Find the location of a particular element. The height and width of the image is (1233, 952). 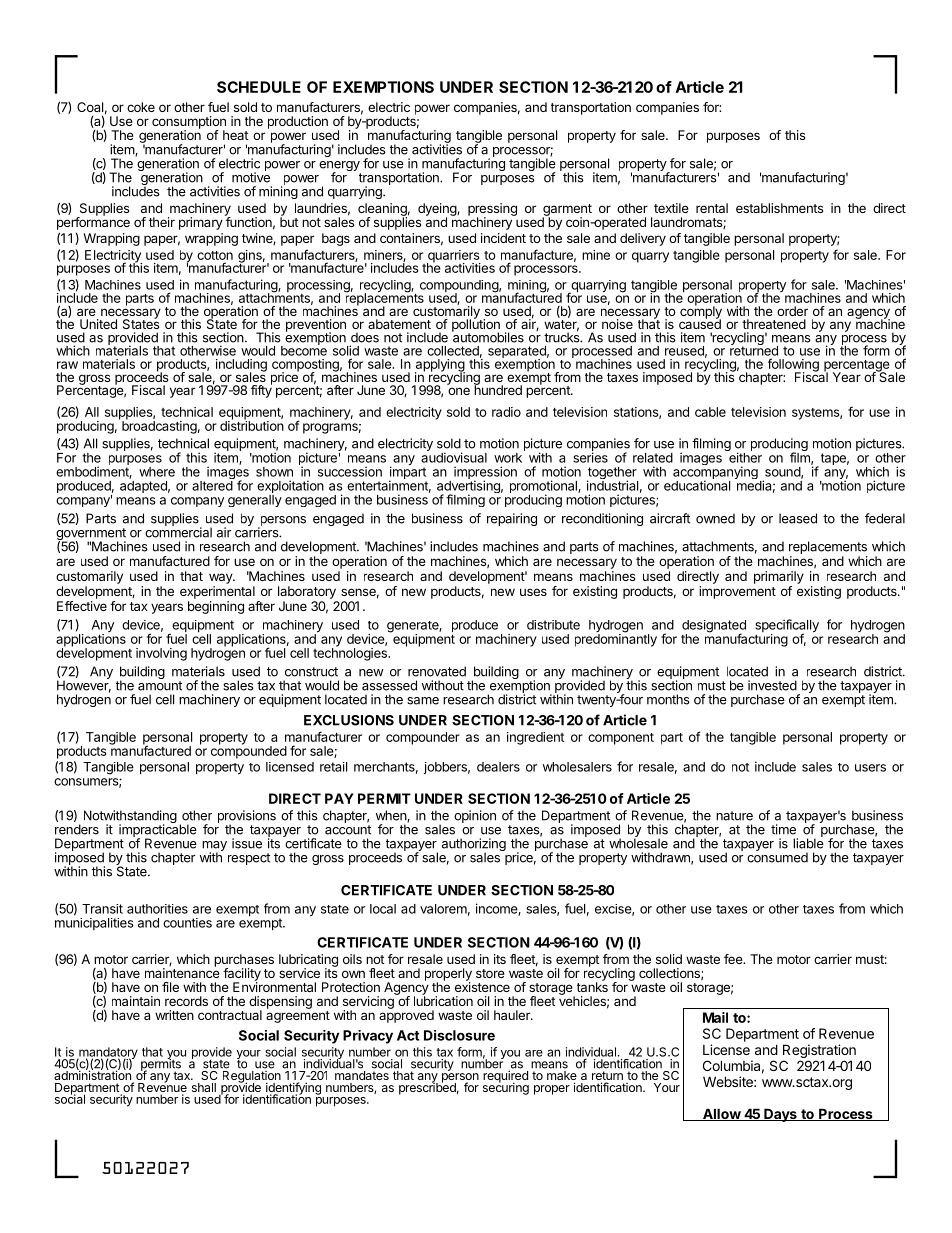

establishments is located at coordinates (779, 208).
